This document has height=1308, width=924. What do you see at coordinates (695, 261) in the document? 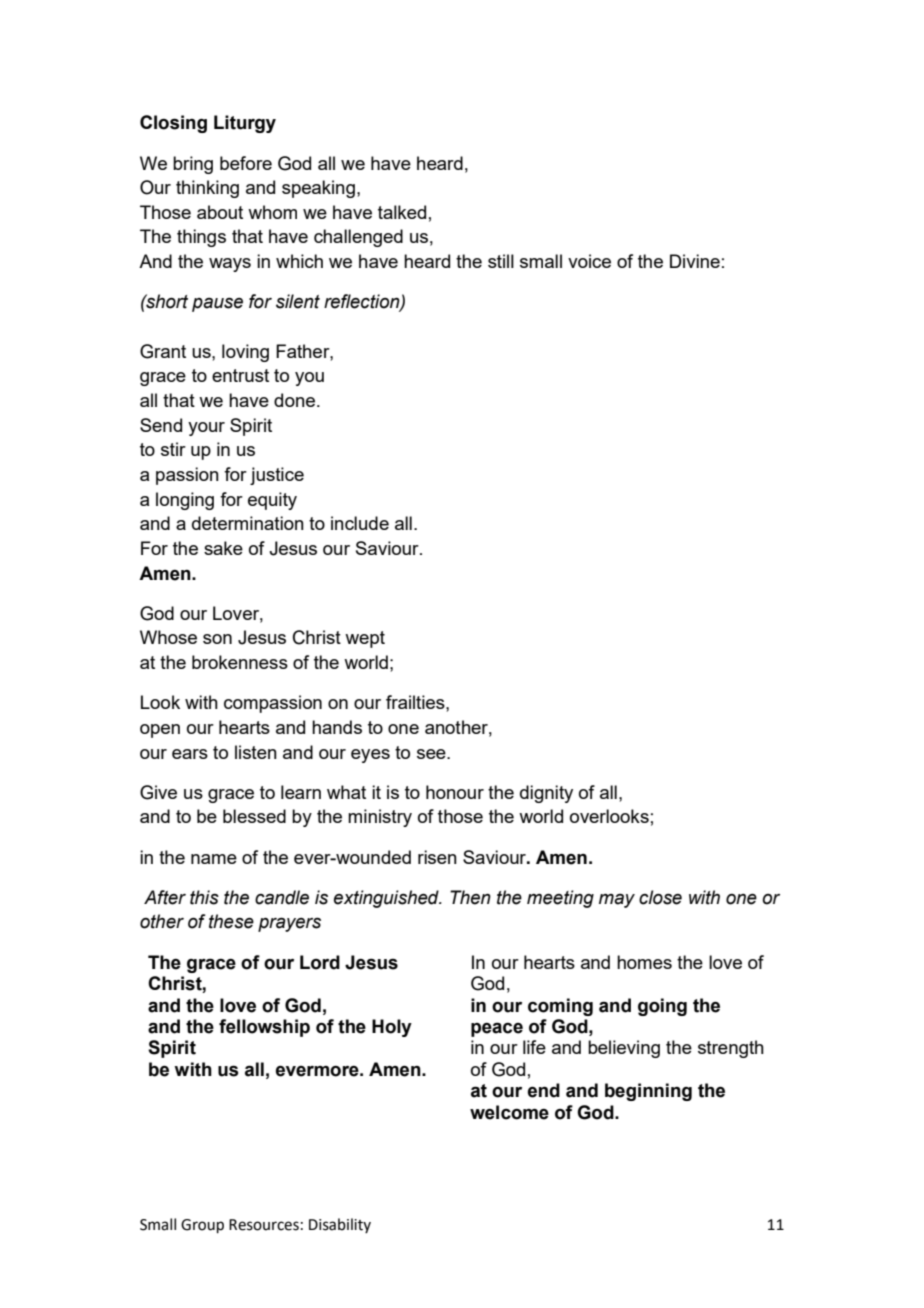
I see `Divine` at bounding box center [695, 261].
